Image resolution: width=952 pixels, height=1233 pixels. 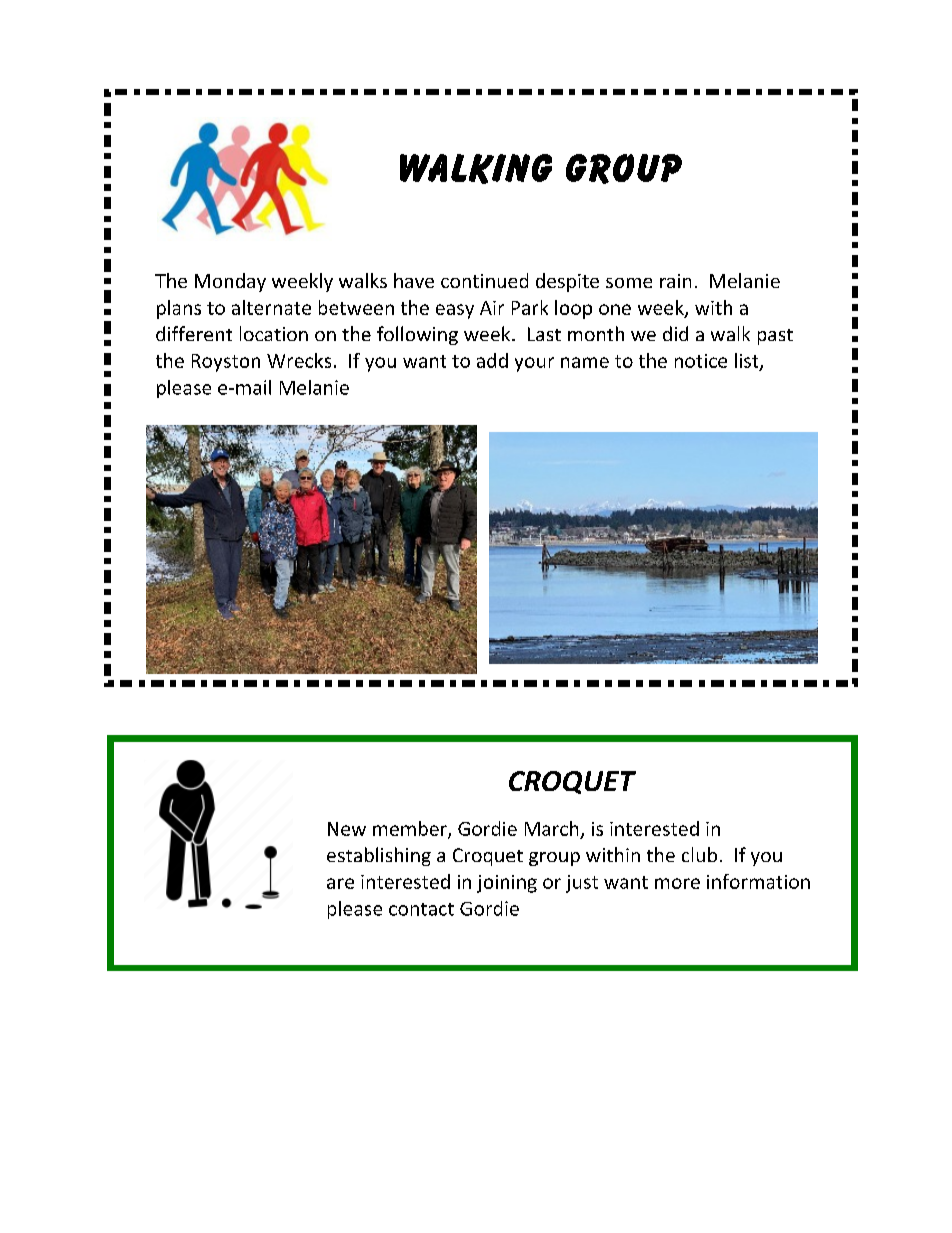 What do you see at coordinates (699, 854) in the image?
I see `club` at bounding box center [699, 854].
